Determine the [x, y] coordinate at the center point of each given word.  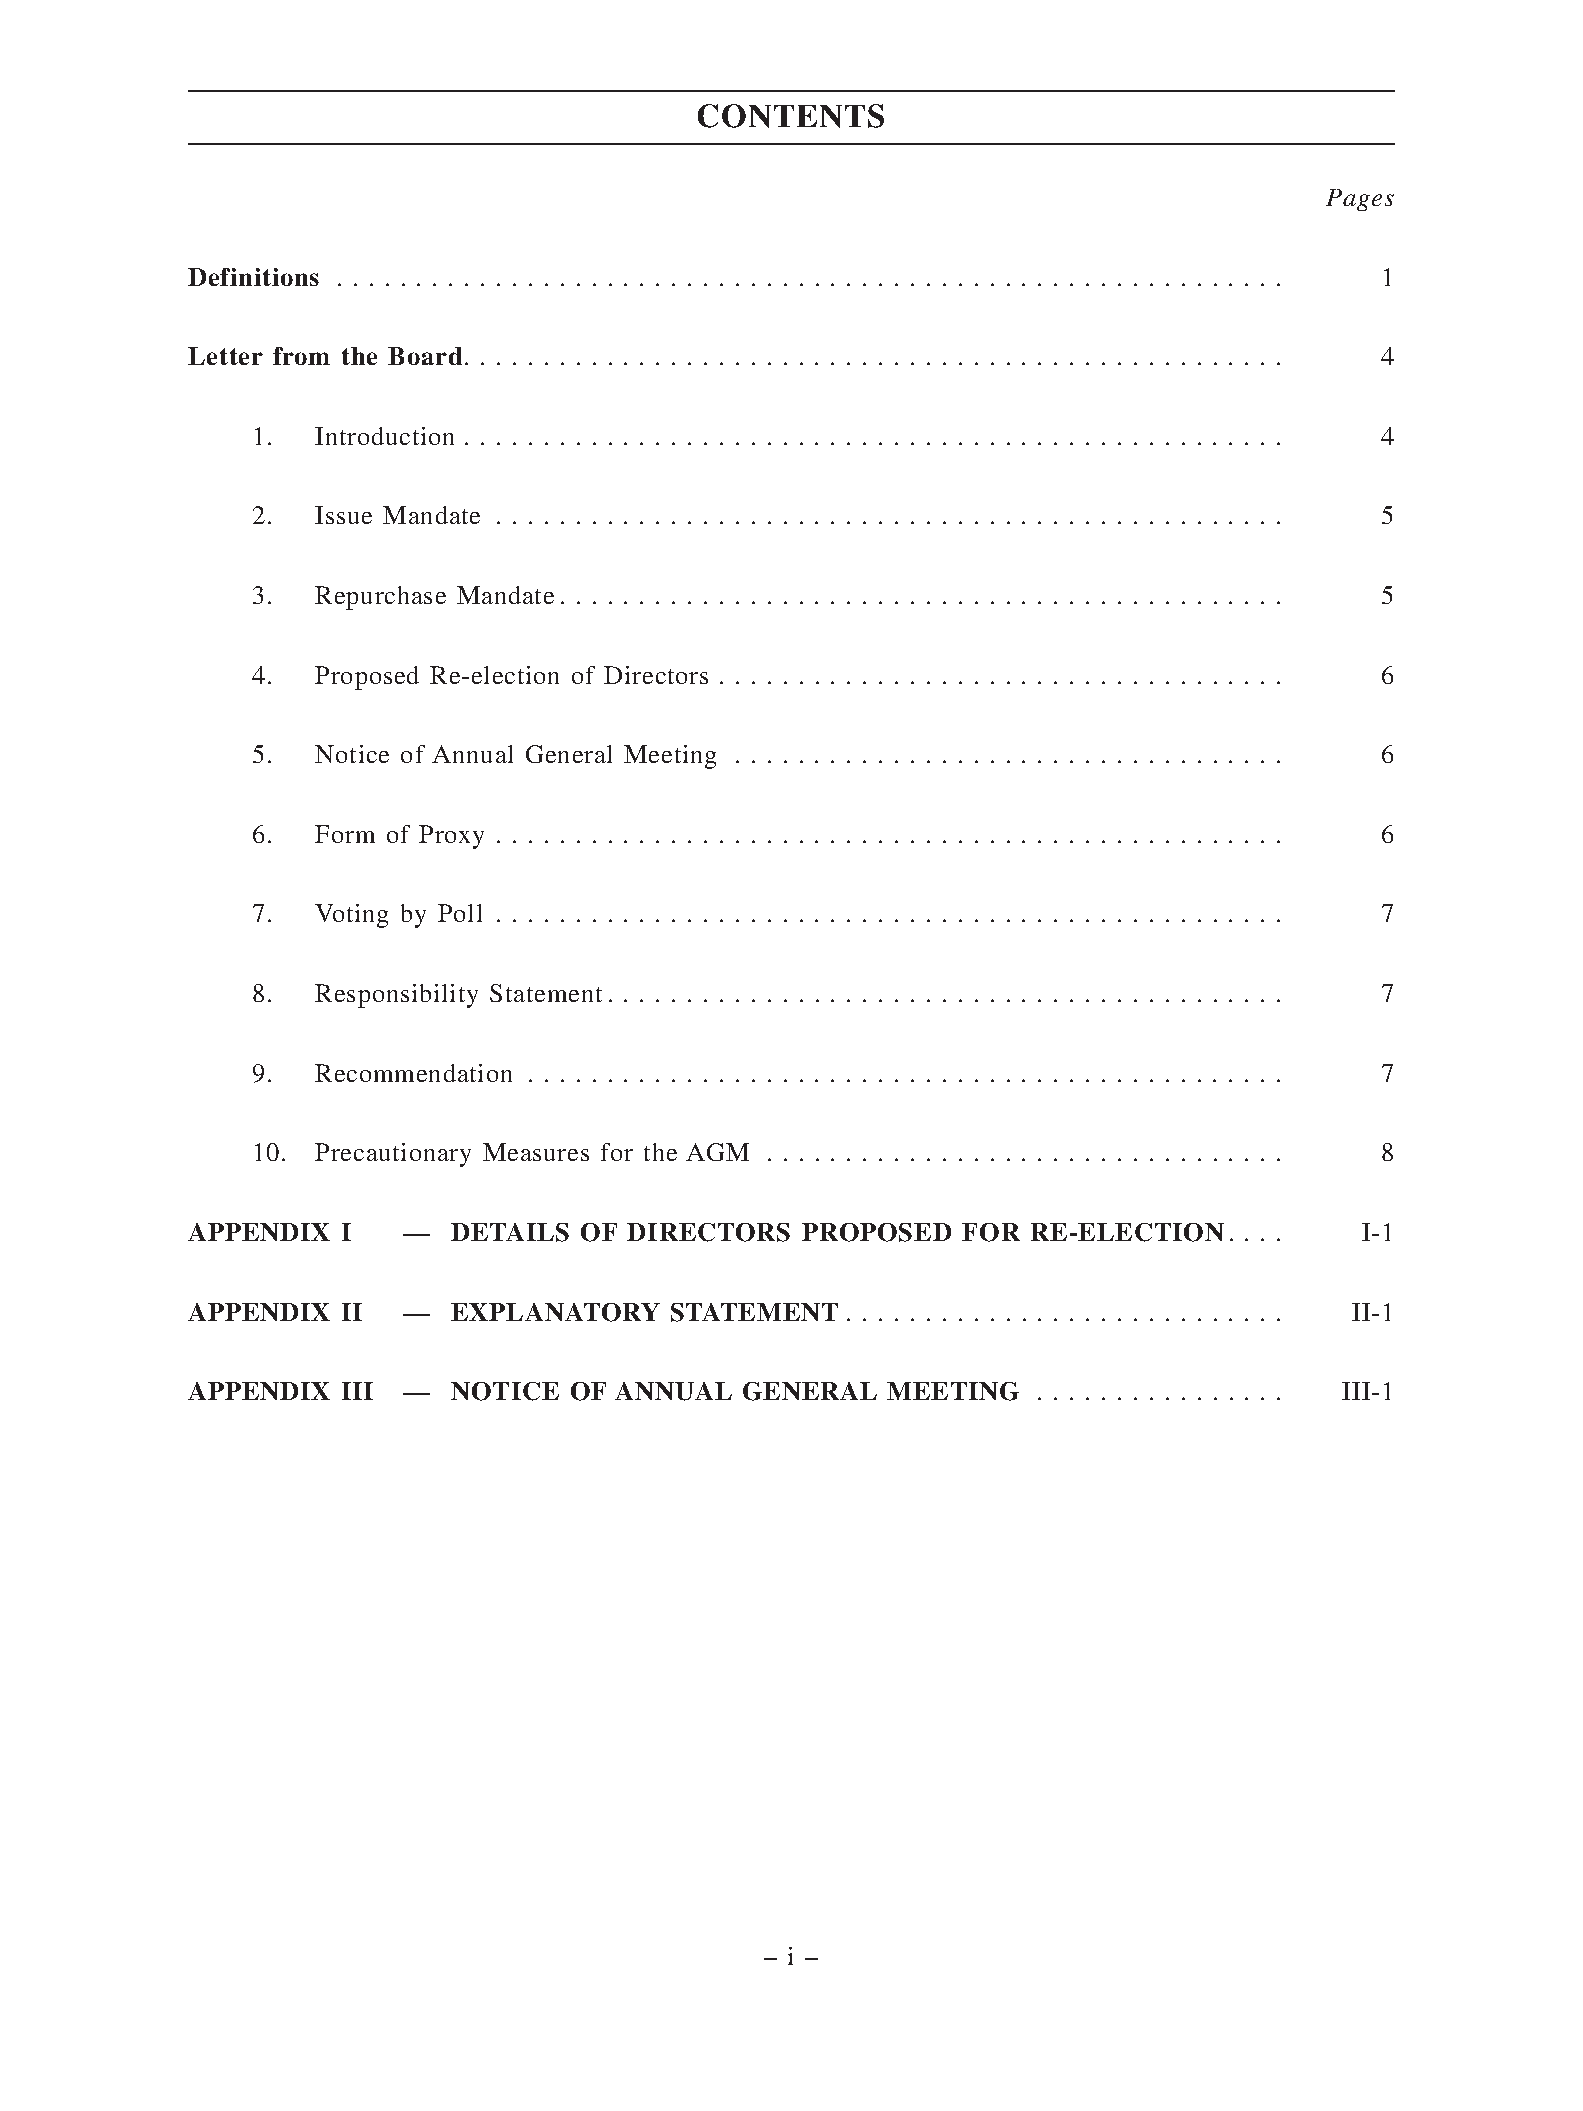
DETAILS [510, 1232]
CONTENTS [791, 116]
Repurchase [380, 598]
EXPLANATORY [555, 1312]
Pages [1360, 200]
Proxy [451, 837]
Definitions [253, 277]
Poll [460, 913]
